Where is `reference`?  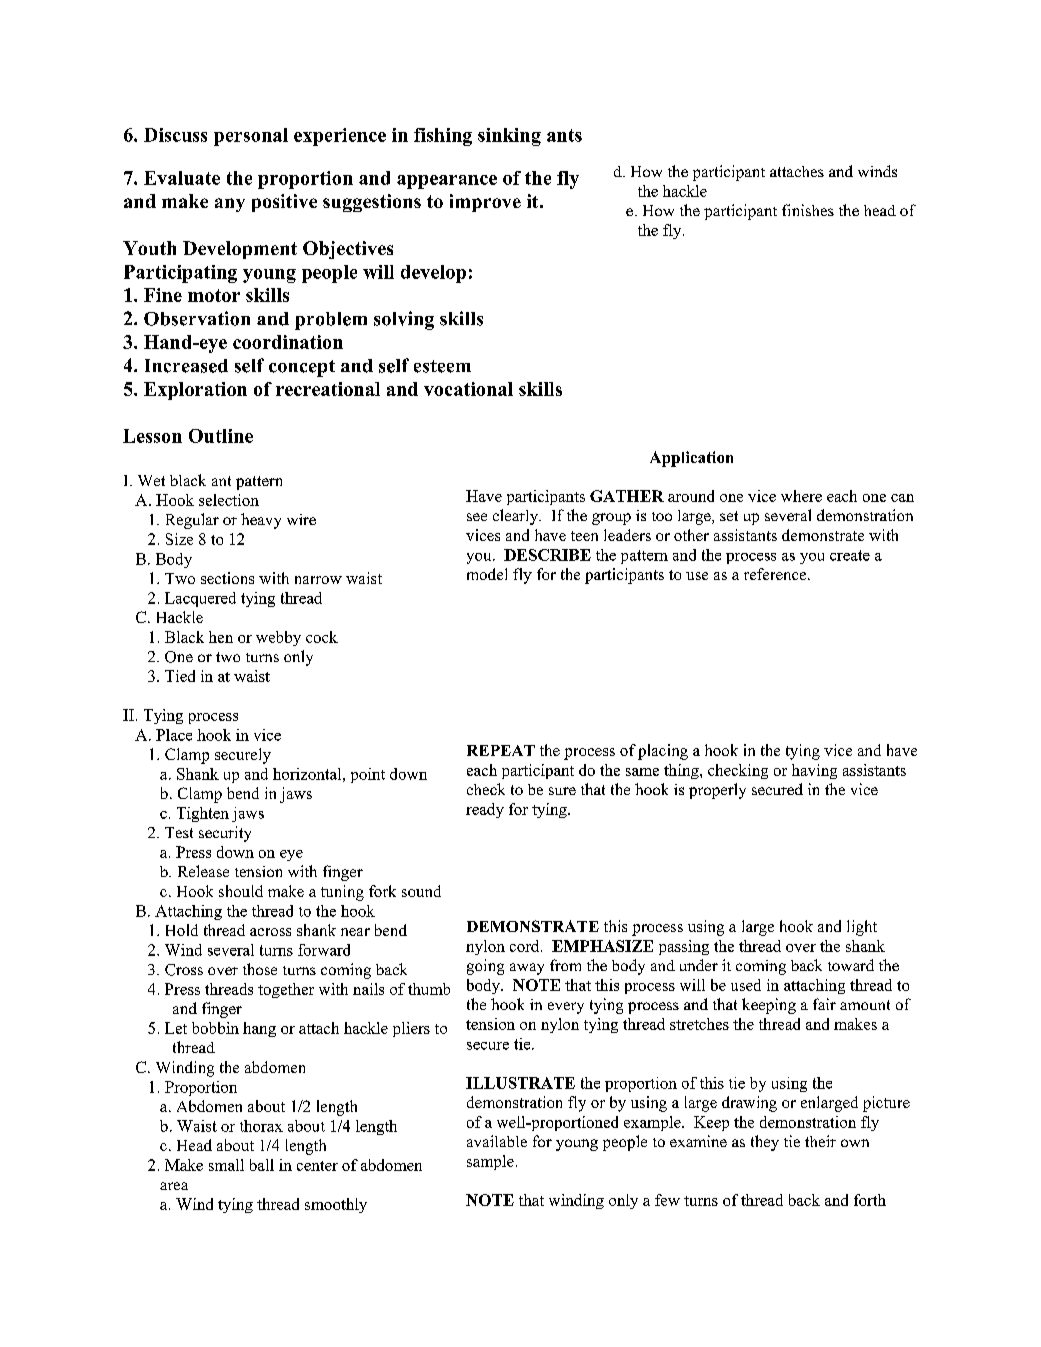 reference is located at coordinates (776, 574).
